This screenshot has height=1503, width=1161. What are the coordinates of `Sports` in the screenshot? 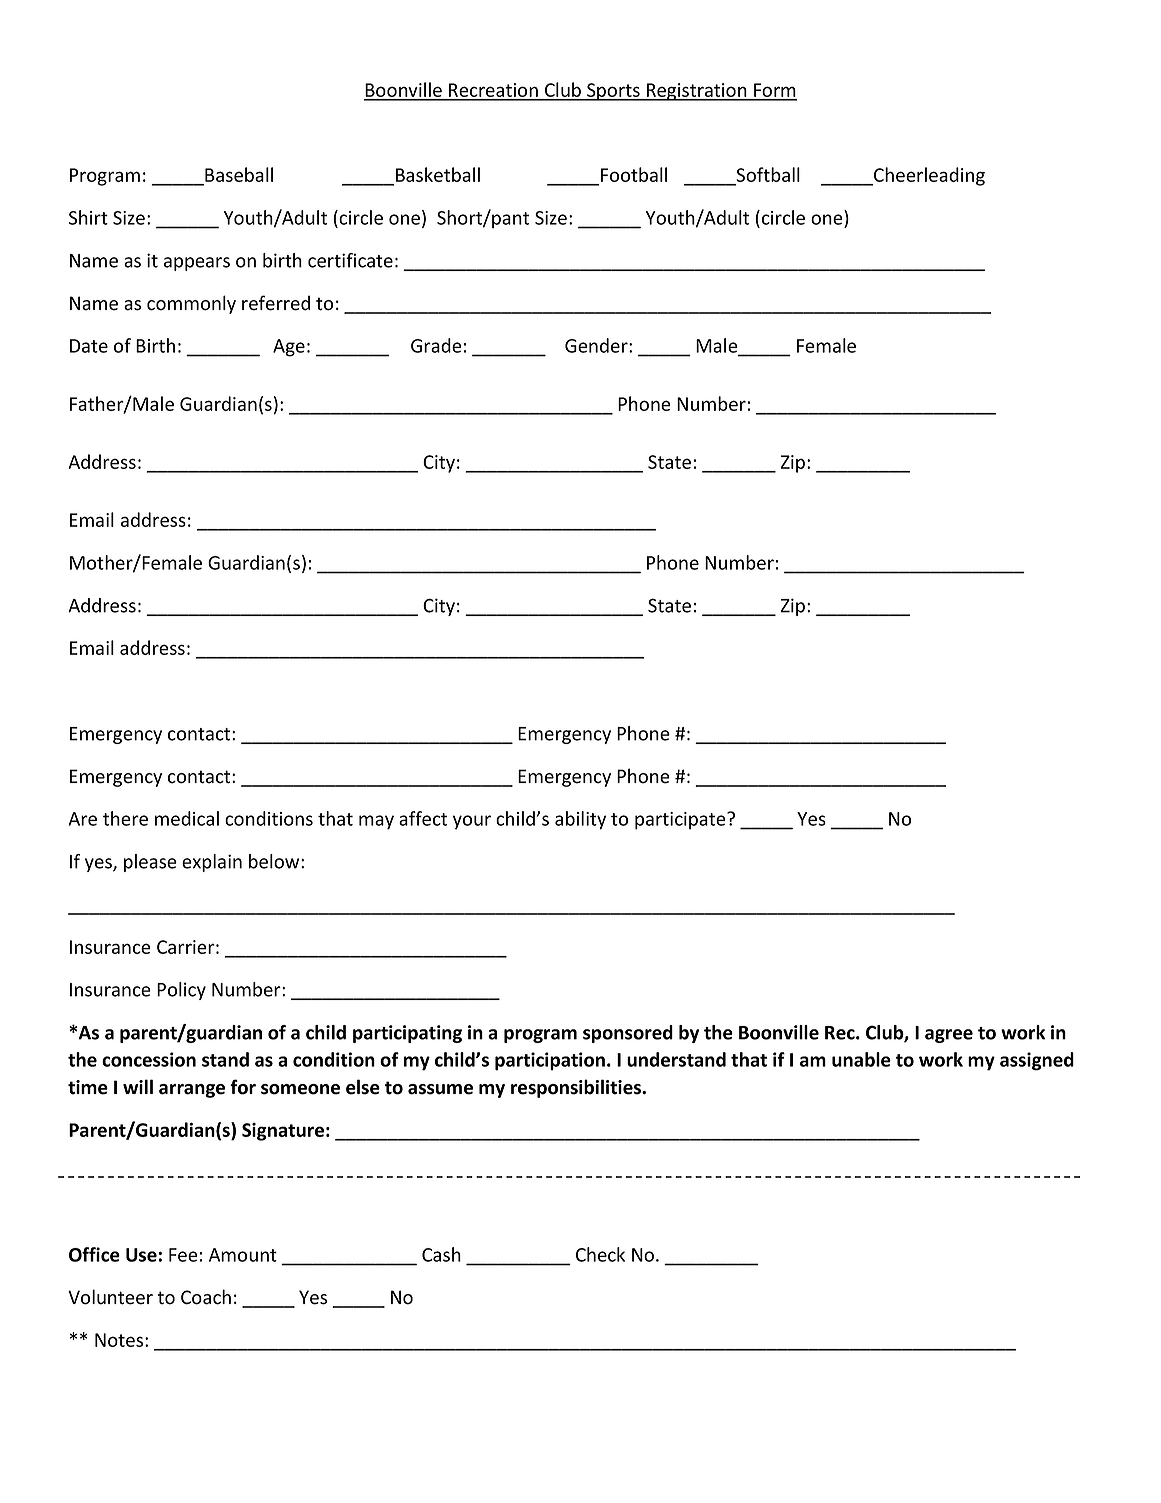 It's located at (613, 92).
